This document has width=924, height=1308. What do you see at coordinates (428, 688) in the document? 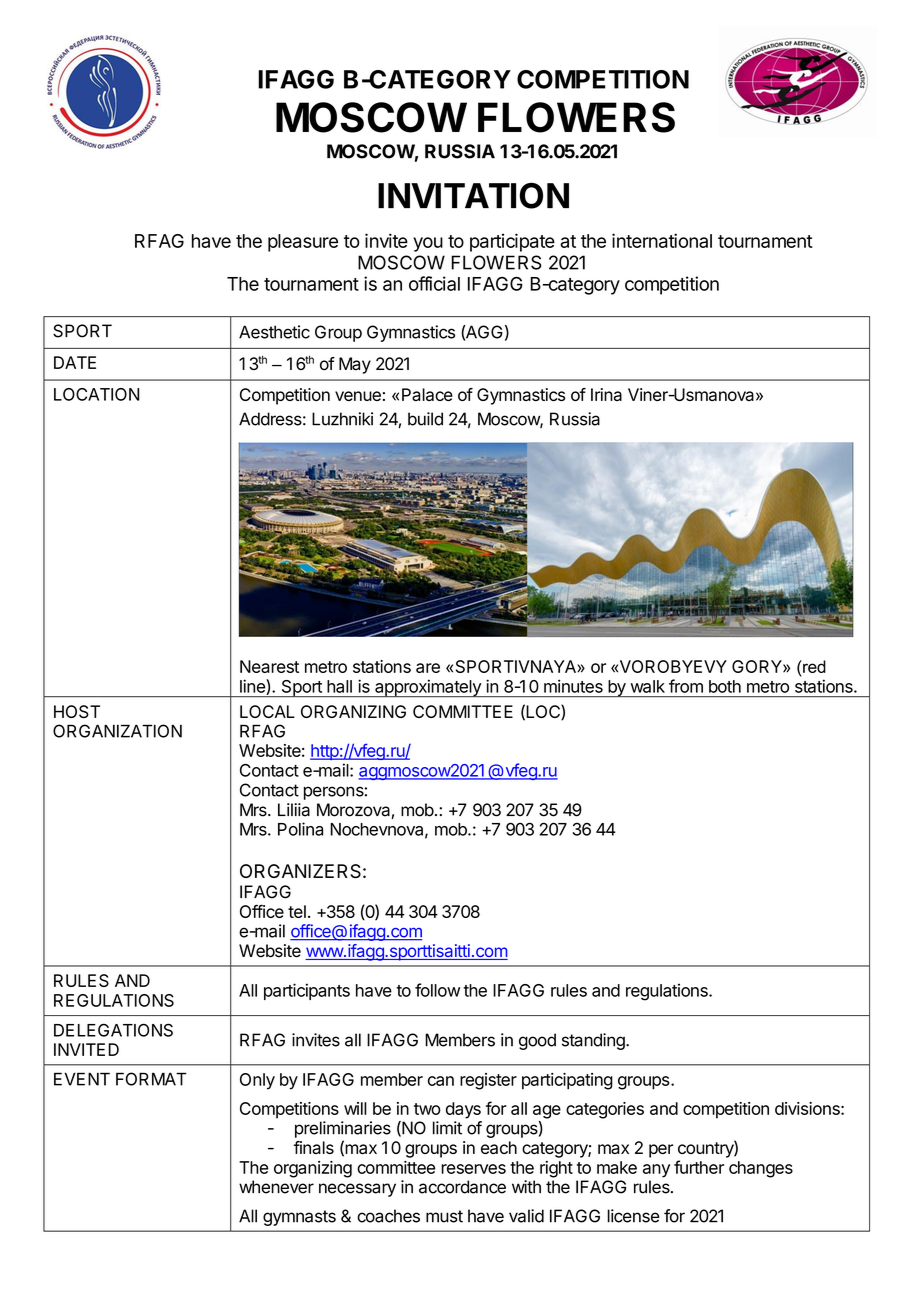
I see `approximately` at bounding box center [428, 688].
